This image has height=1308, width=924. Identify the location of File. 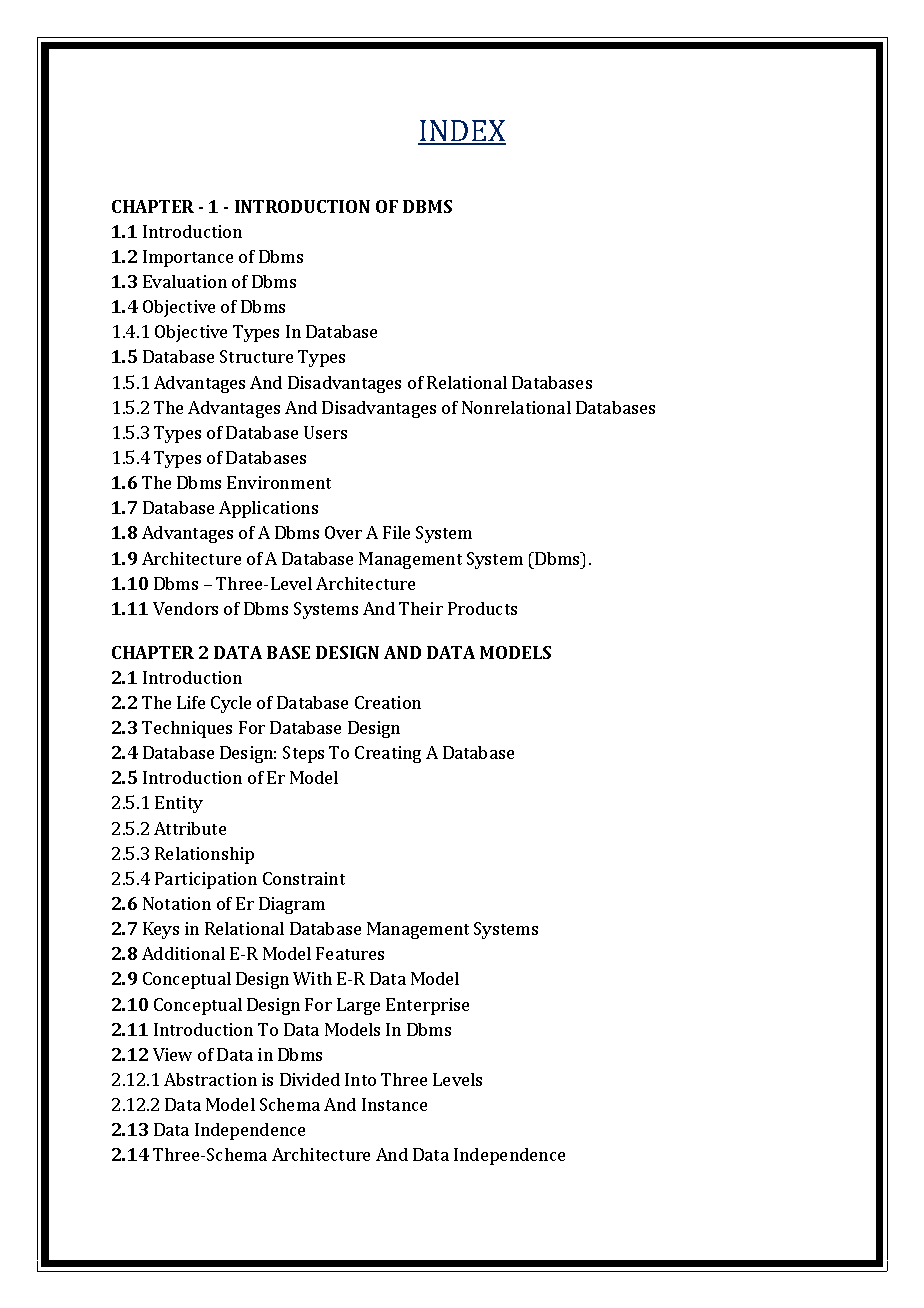
(396, 532).
